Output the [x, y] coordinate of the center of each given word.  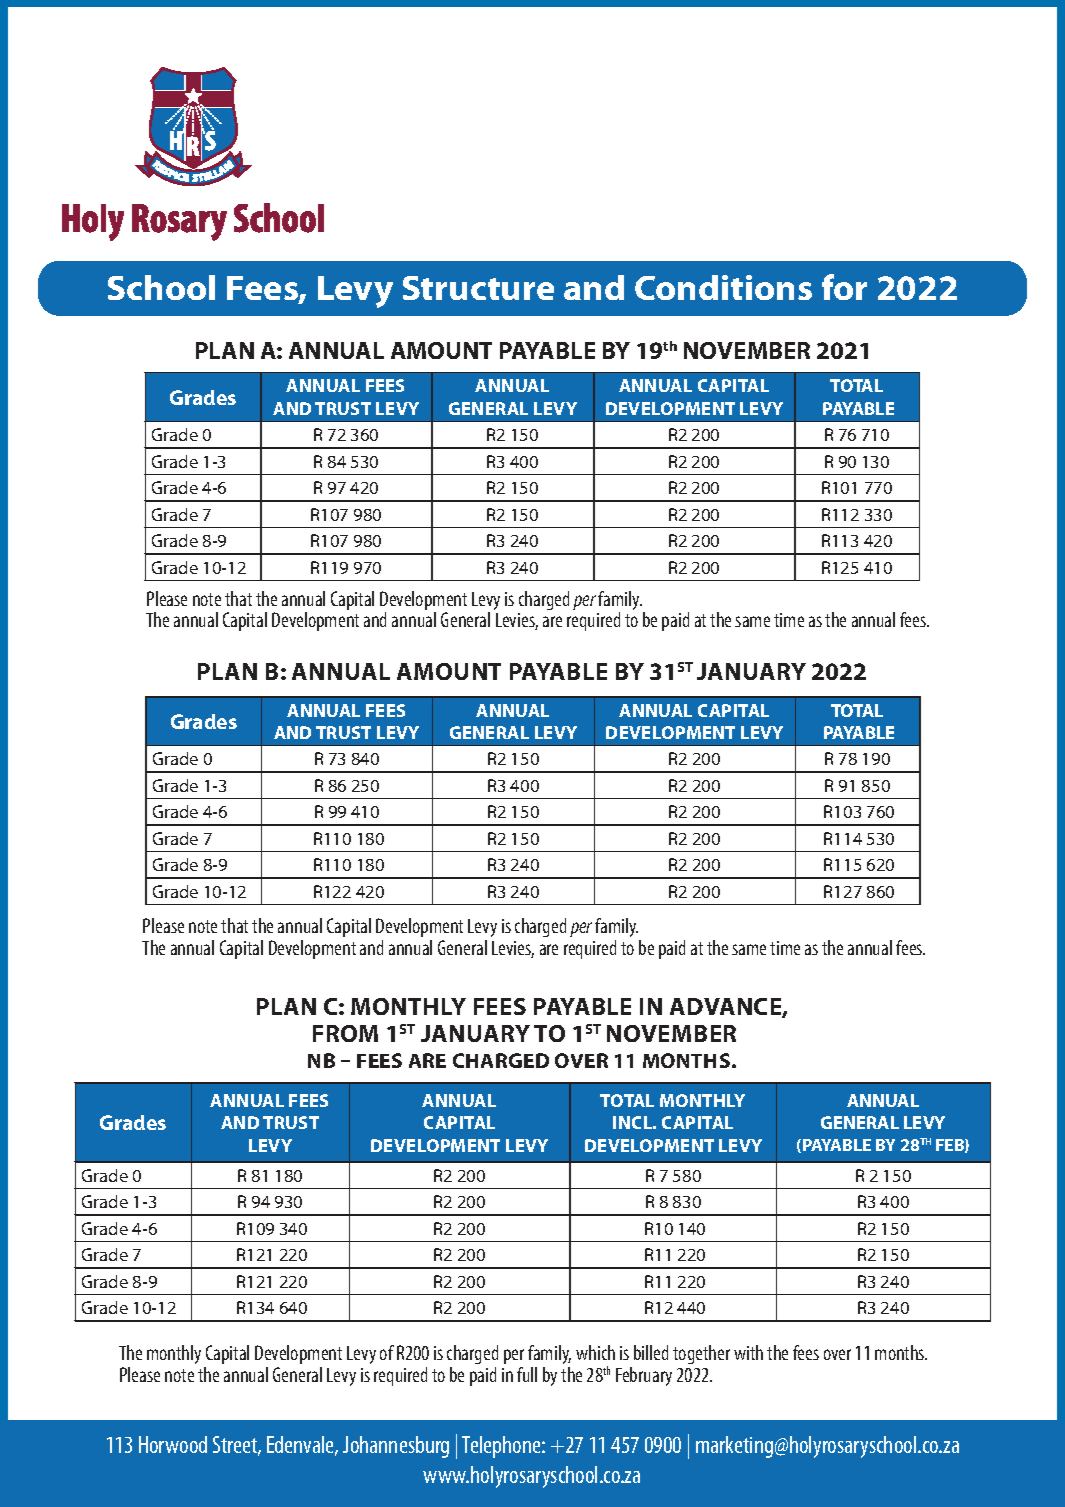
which [595, 1352]
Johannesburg [396, 1447]
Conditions [723, 287]
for [844, 287]
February [644, 1376]
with [748, 1352]
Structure [478, 288]
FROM [345, 1033]
